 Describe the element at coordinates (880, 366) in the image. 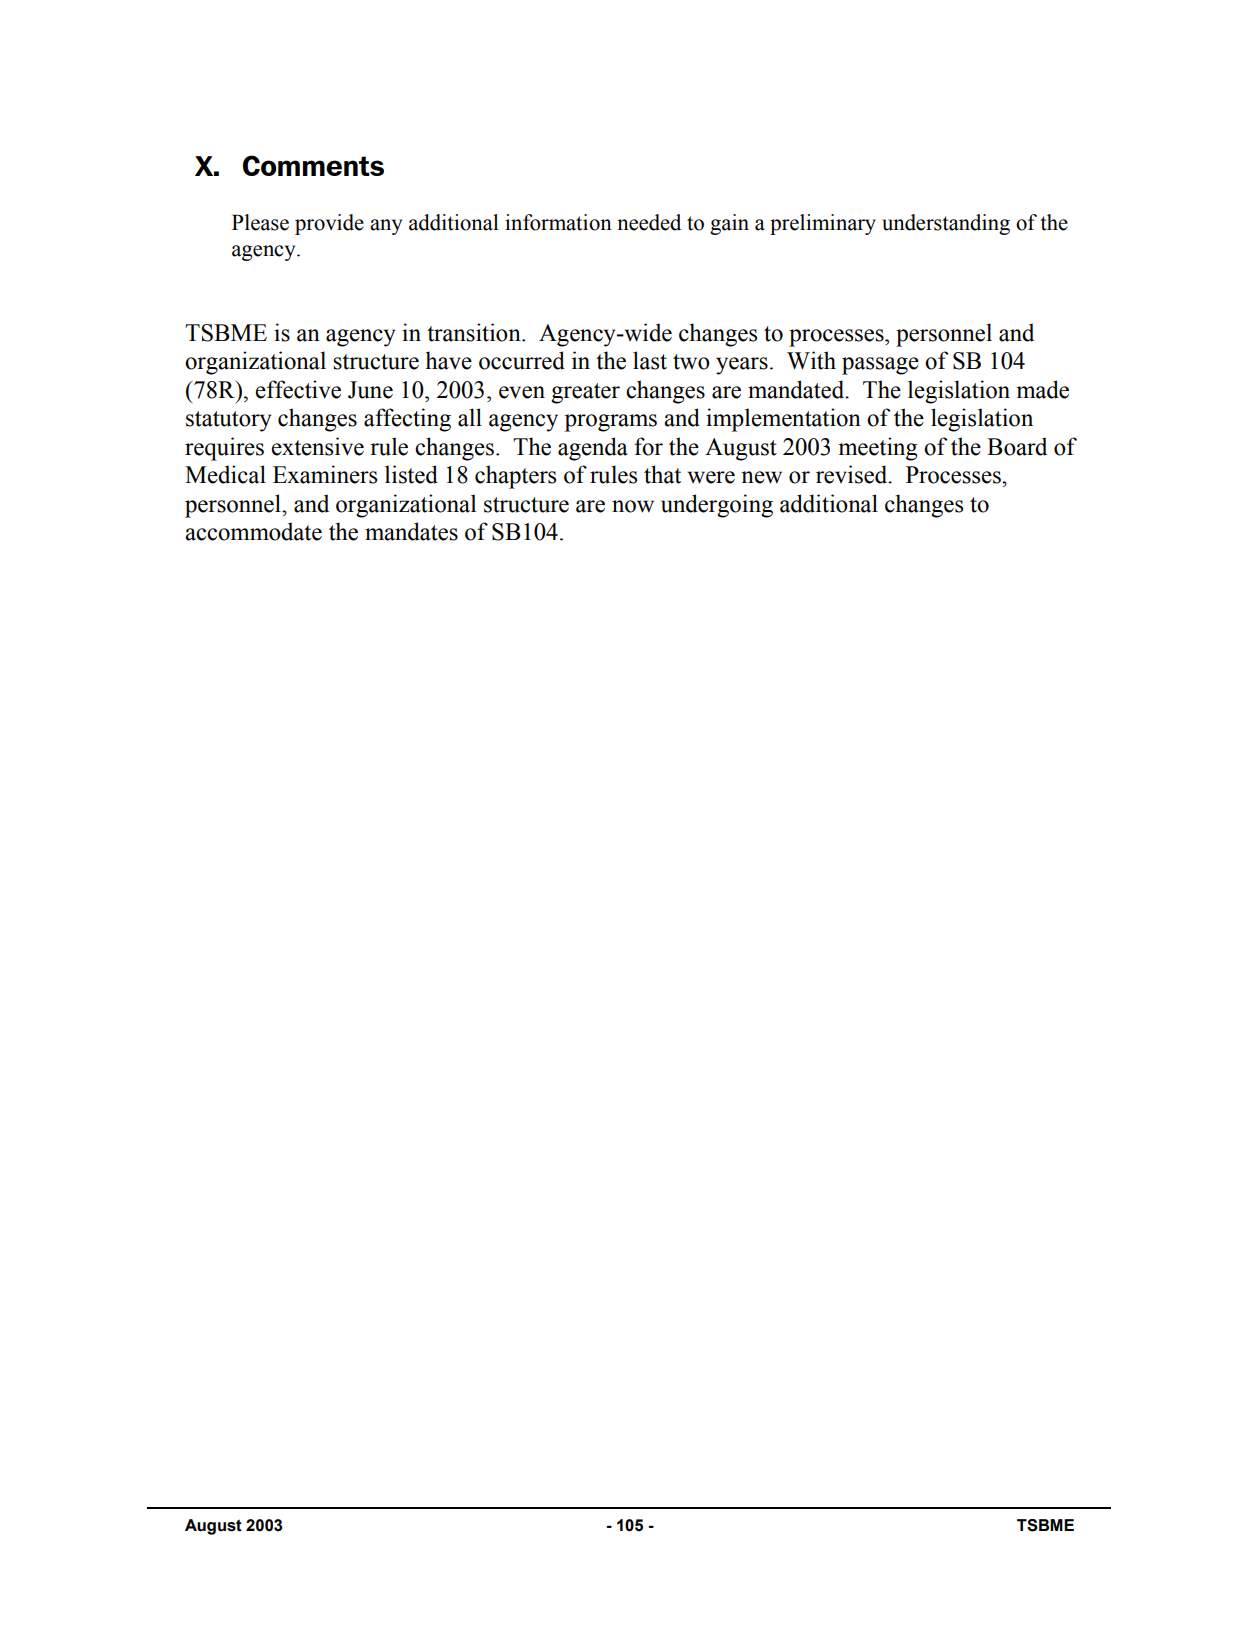

I see `passage` at that location.
